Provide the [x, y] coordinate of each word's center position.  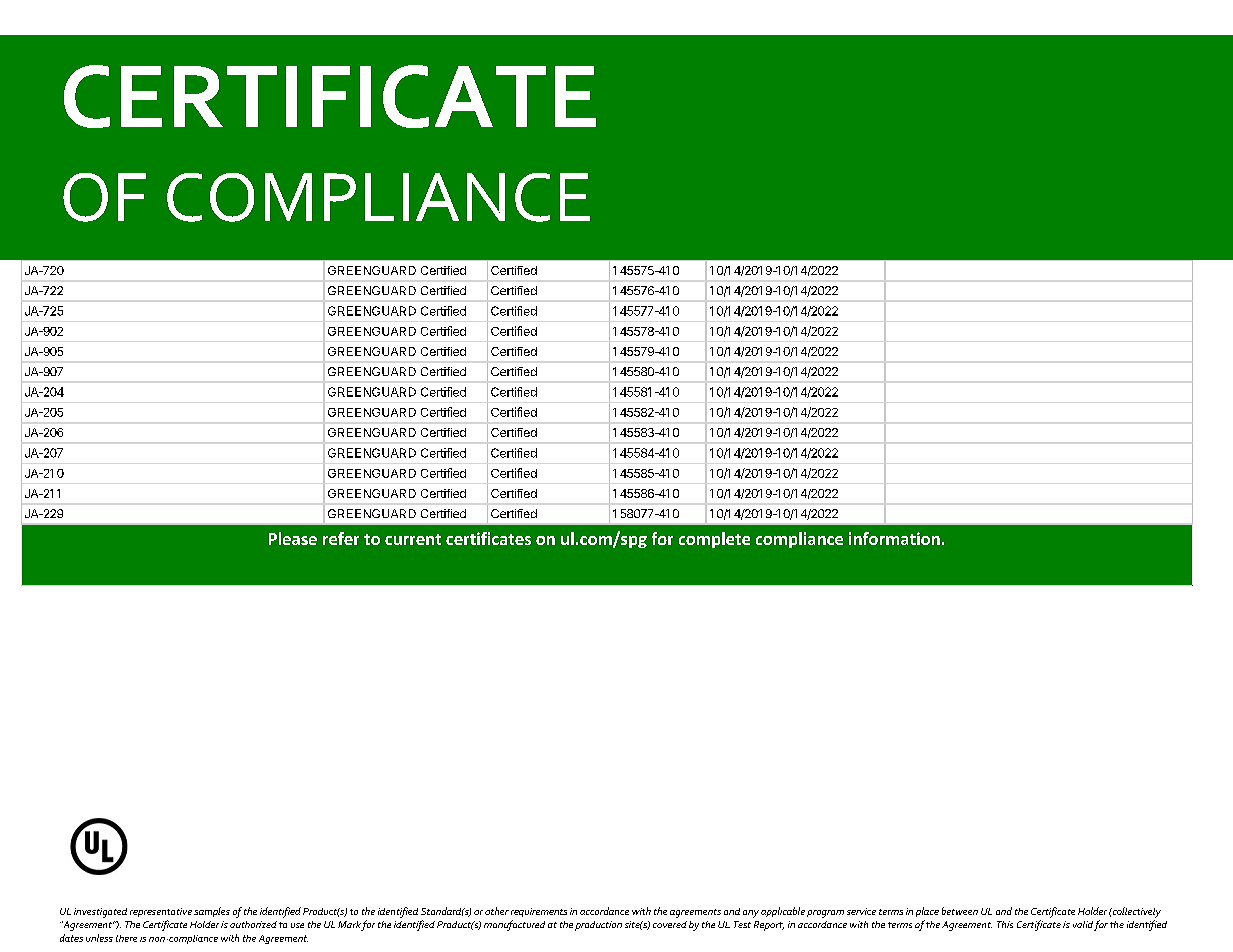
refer [341, 538]
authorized [253, 924]
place [927, 912]
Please [293, 538]
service [861, 911]
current [413, 539]
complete [714, 540]
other [497, 911]
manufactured [514, 925]
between [960, 911]
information [894, 538]
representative [161, 912]
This [1005, 924]
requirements [539, 912]
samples [212, 912]
